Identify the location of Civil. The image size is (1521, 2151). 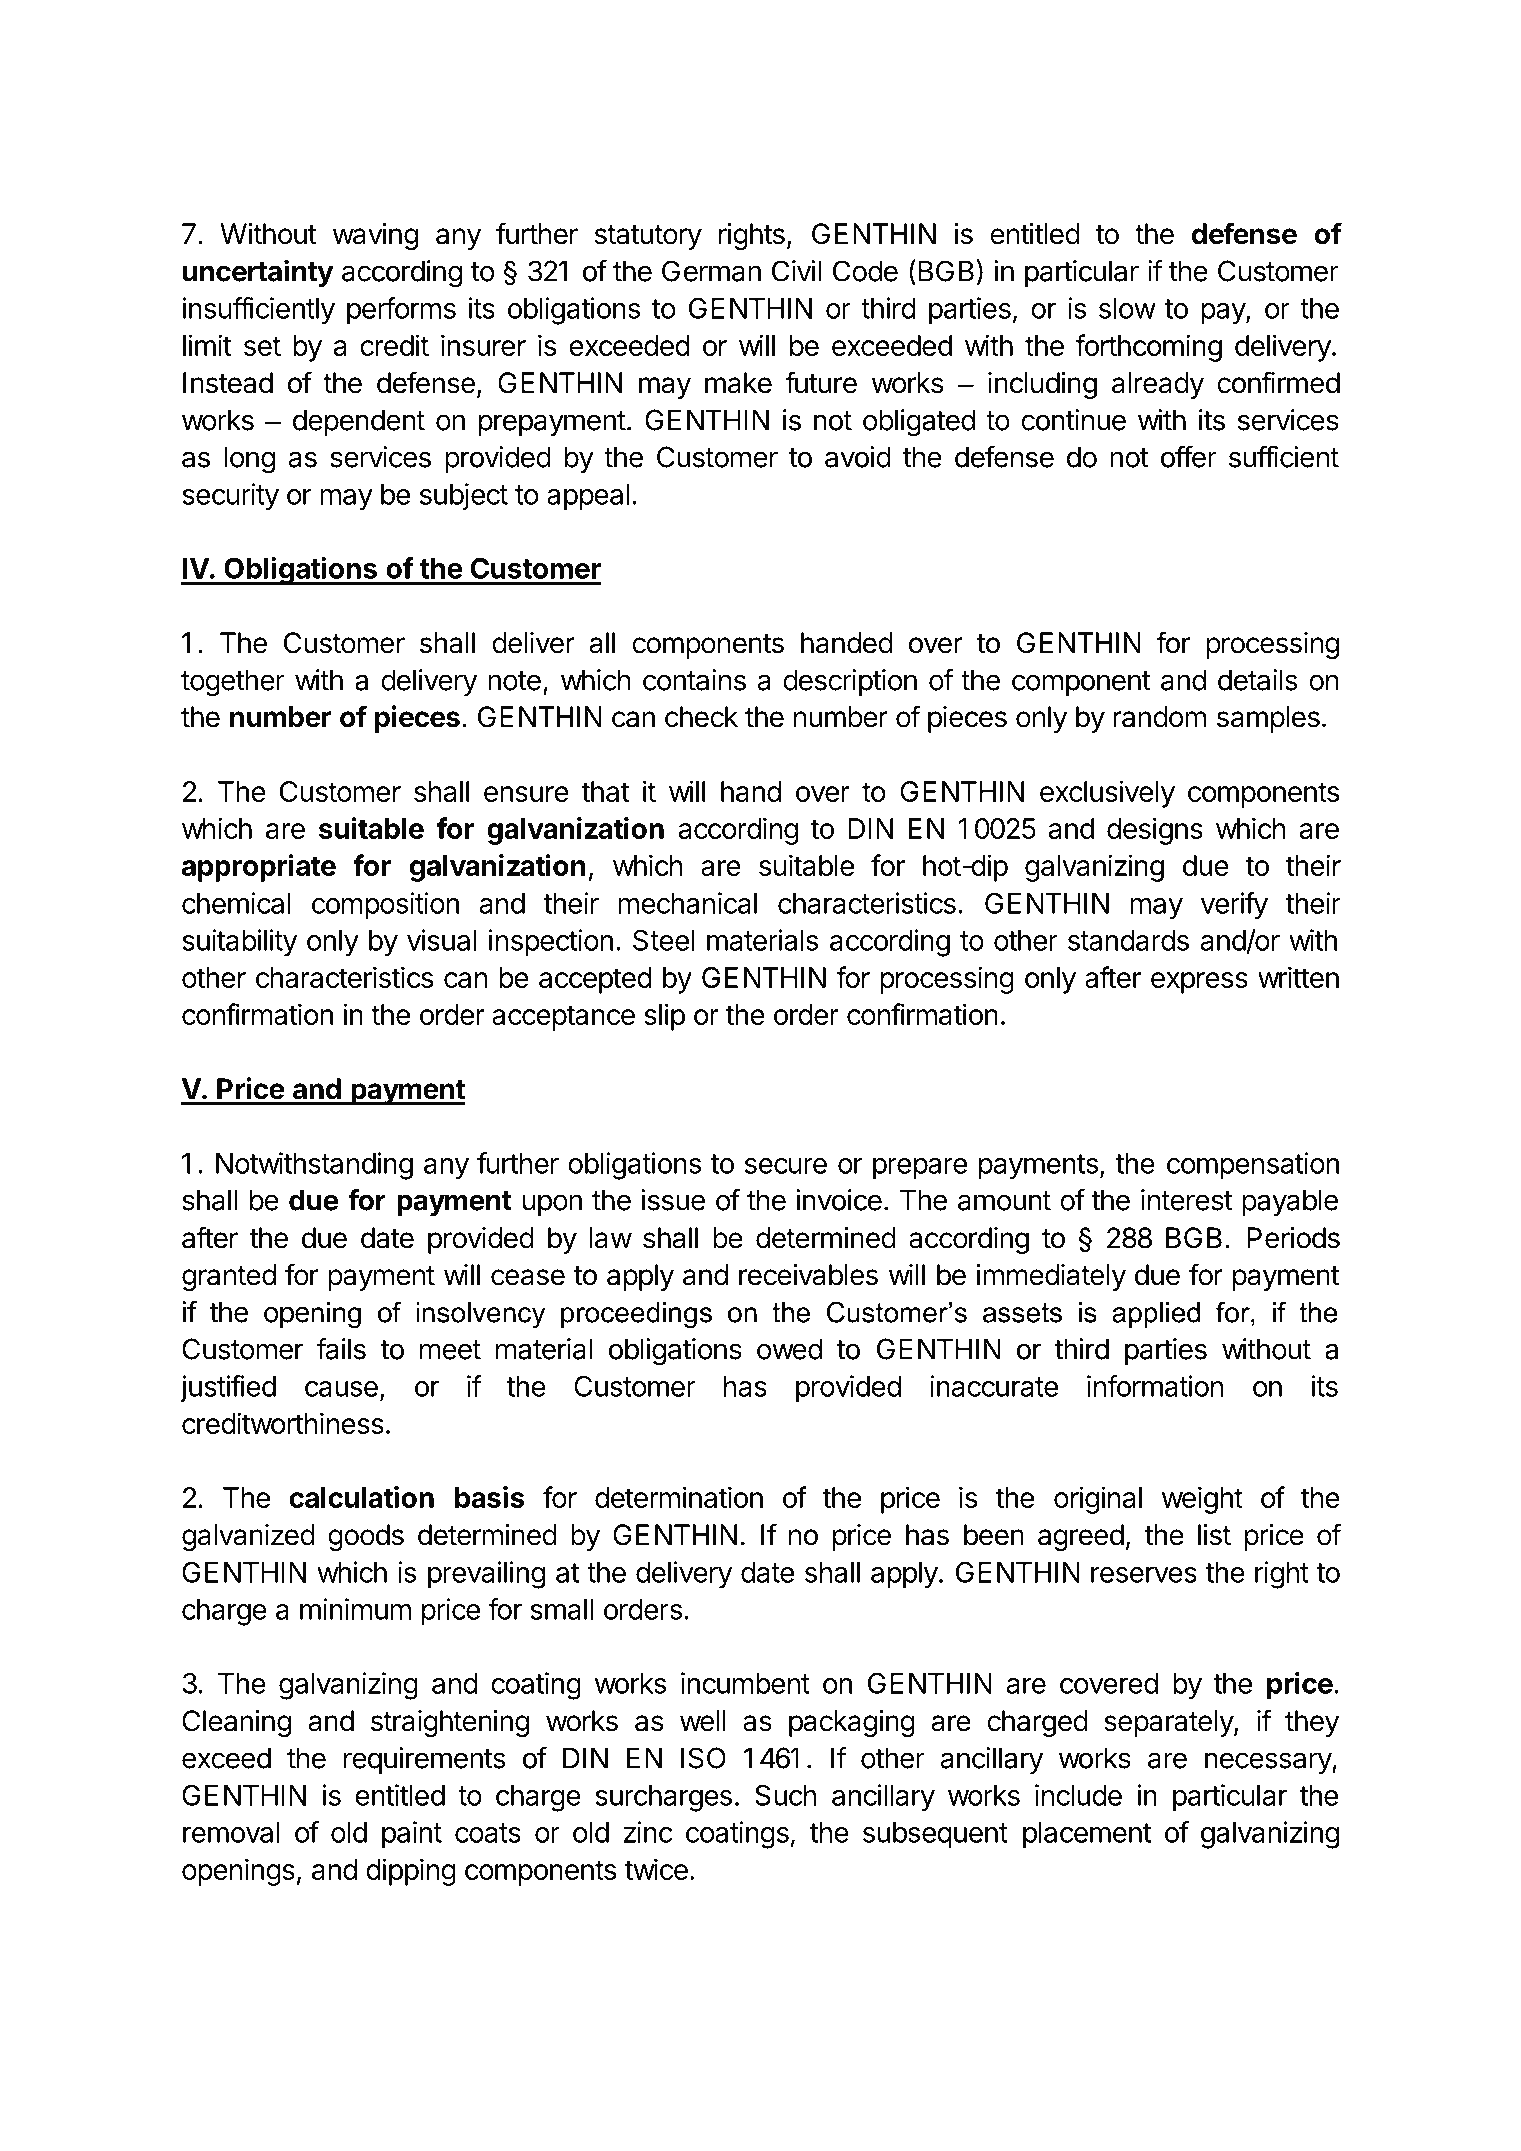
(796, 271).
